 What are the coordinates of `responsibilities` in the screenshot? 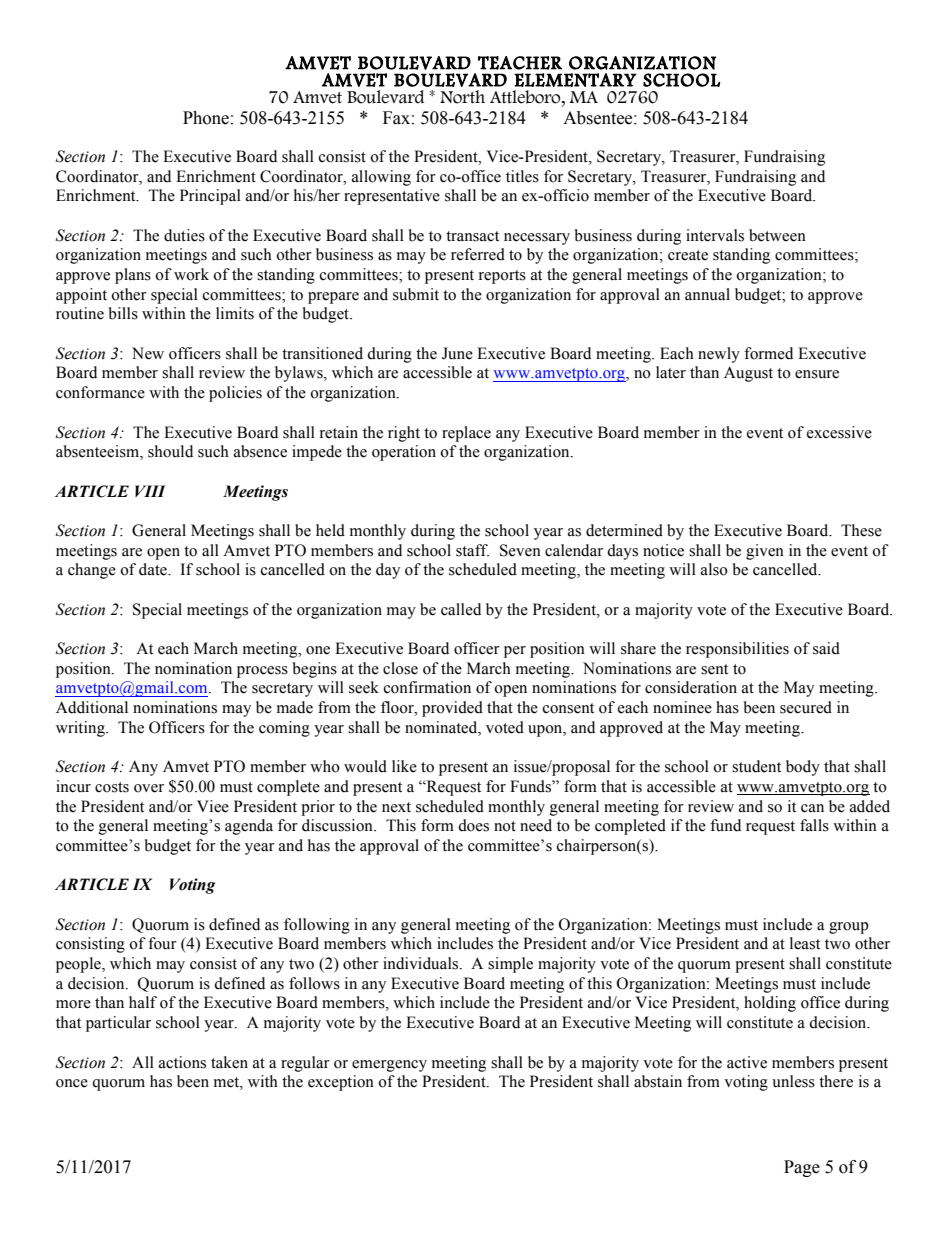 It's located at (737, 650).
